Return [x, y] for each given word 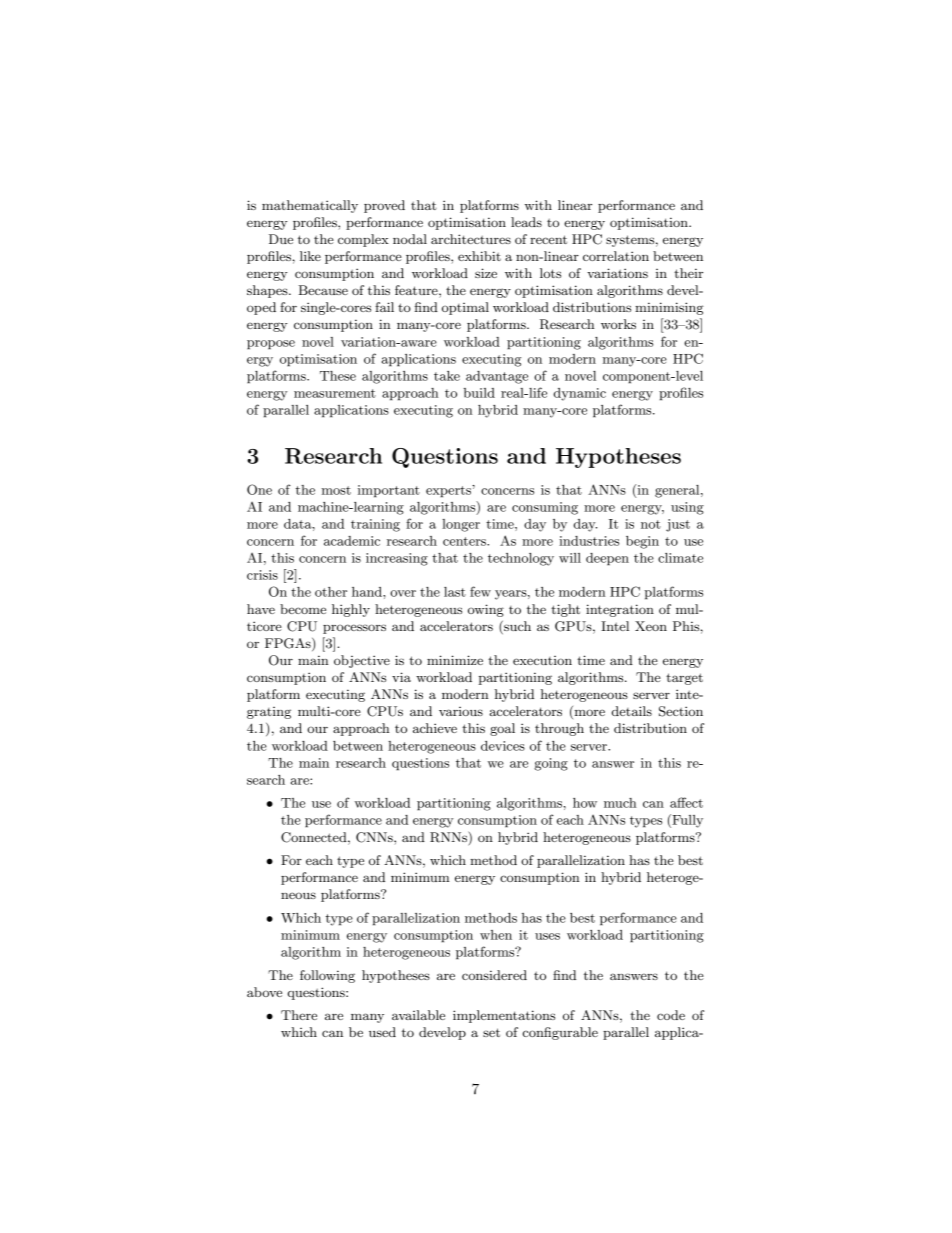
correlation [616, 256]
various [461, 711]
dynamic [580, 394]
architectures [471, 239]
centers [465, 541]
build [479, 393]
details [632, 711]
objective [362, 661]
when [496, 935]
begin [642, 542]
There [299, 1015]
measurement [335, 393]
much [620, 803]
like [310, 256]
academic [352, 541]
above [264, 992]
